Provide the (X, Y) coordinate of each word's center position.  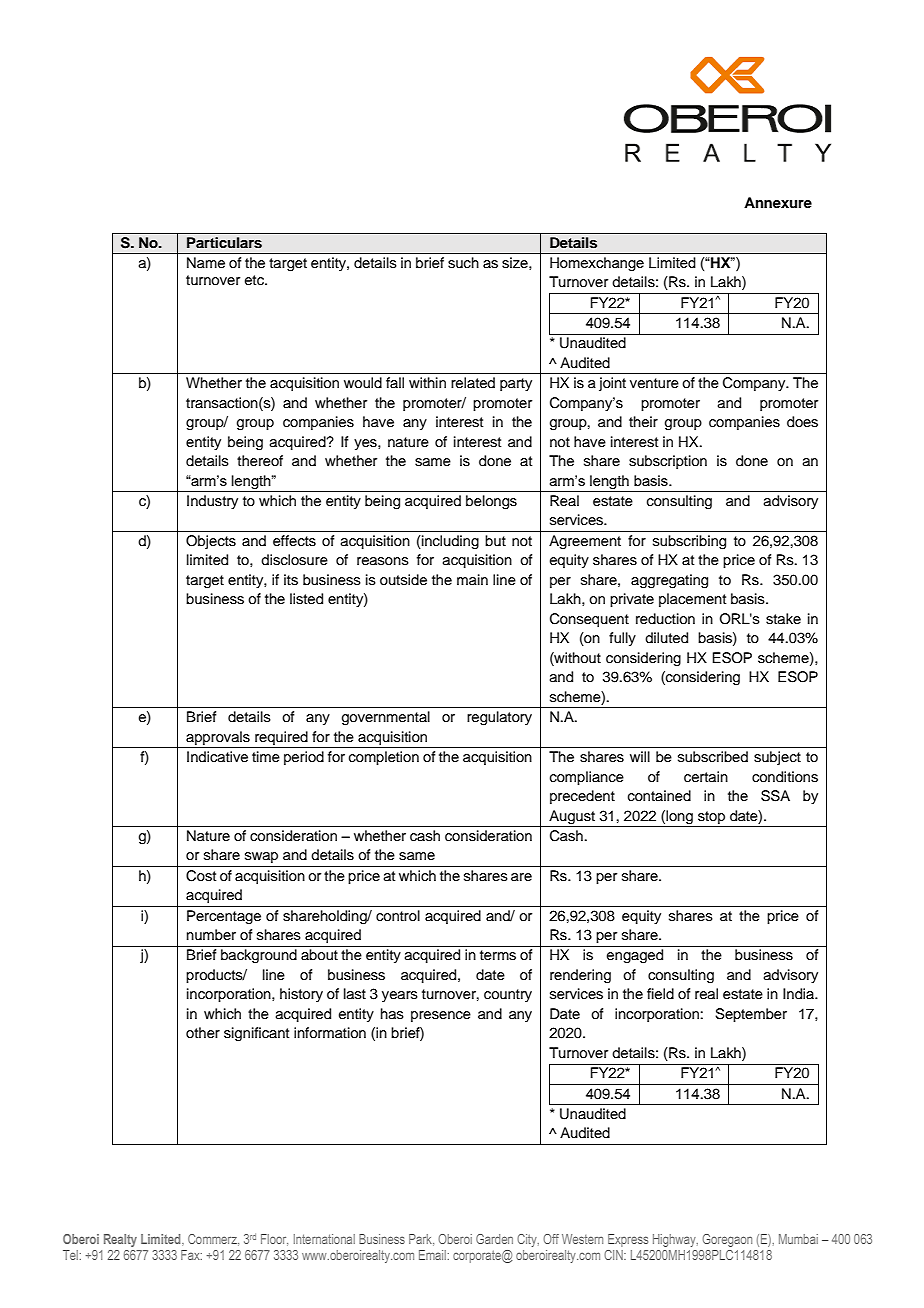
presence (441, 1016)
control (398, 916)
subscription (668, 462)
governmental (386, 718)
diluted (666, 638)
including (449, 542)
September (751, 1015)
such (463, 263)
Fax (191, 1255)
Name (206, 263)
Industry (212, 502)
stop (711, 817)
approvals (218, 738)
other (203, 1033)
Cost (201, 876)
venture (654, 383)
